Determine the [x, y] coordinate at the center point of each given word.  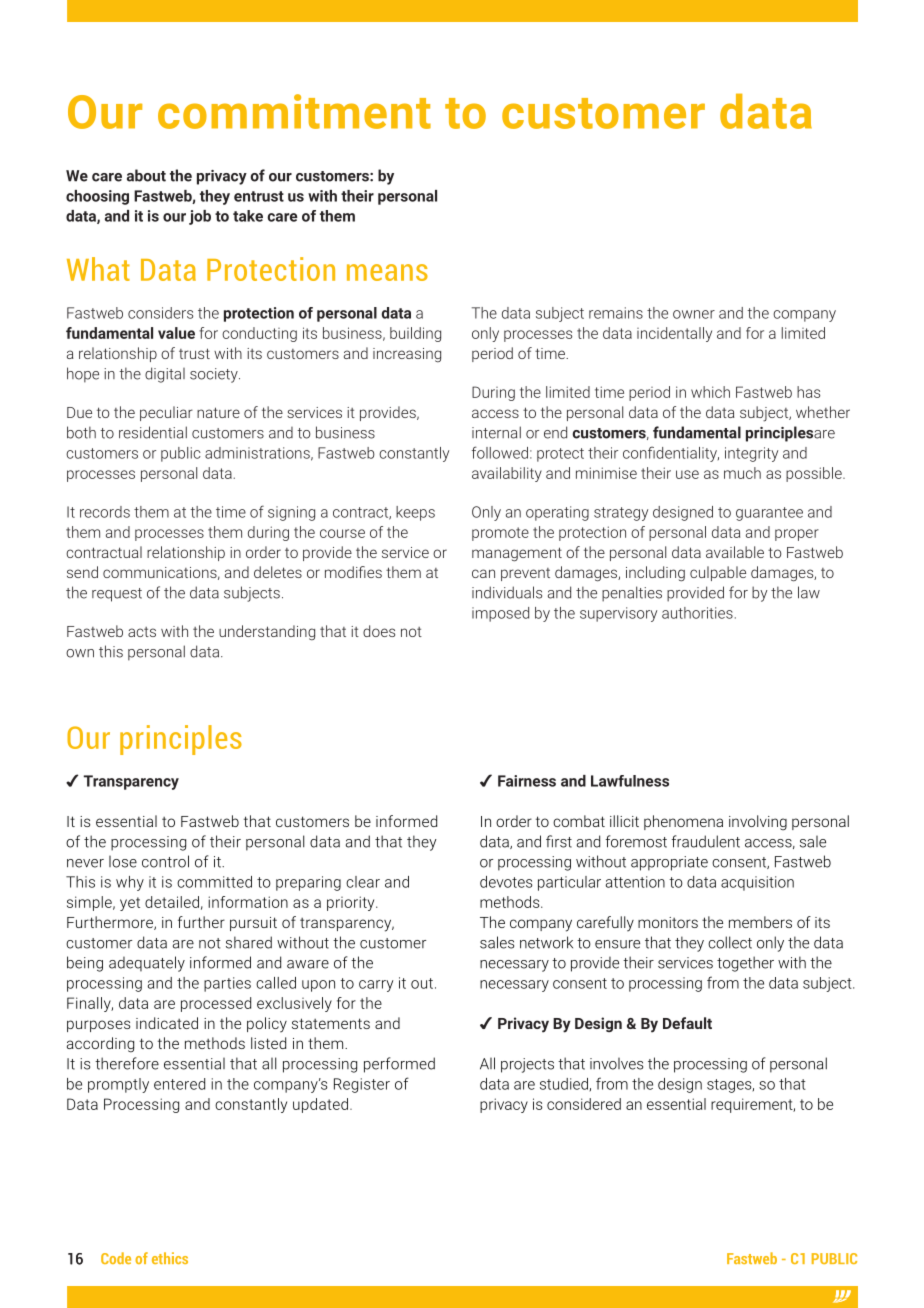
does [379, 631]
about [146, 175]
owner [694, 314]
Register [362, 1085]
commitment [294, 111]
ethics [170, 1258]
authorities [697, 613]
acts [142, 632]
